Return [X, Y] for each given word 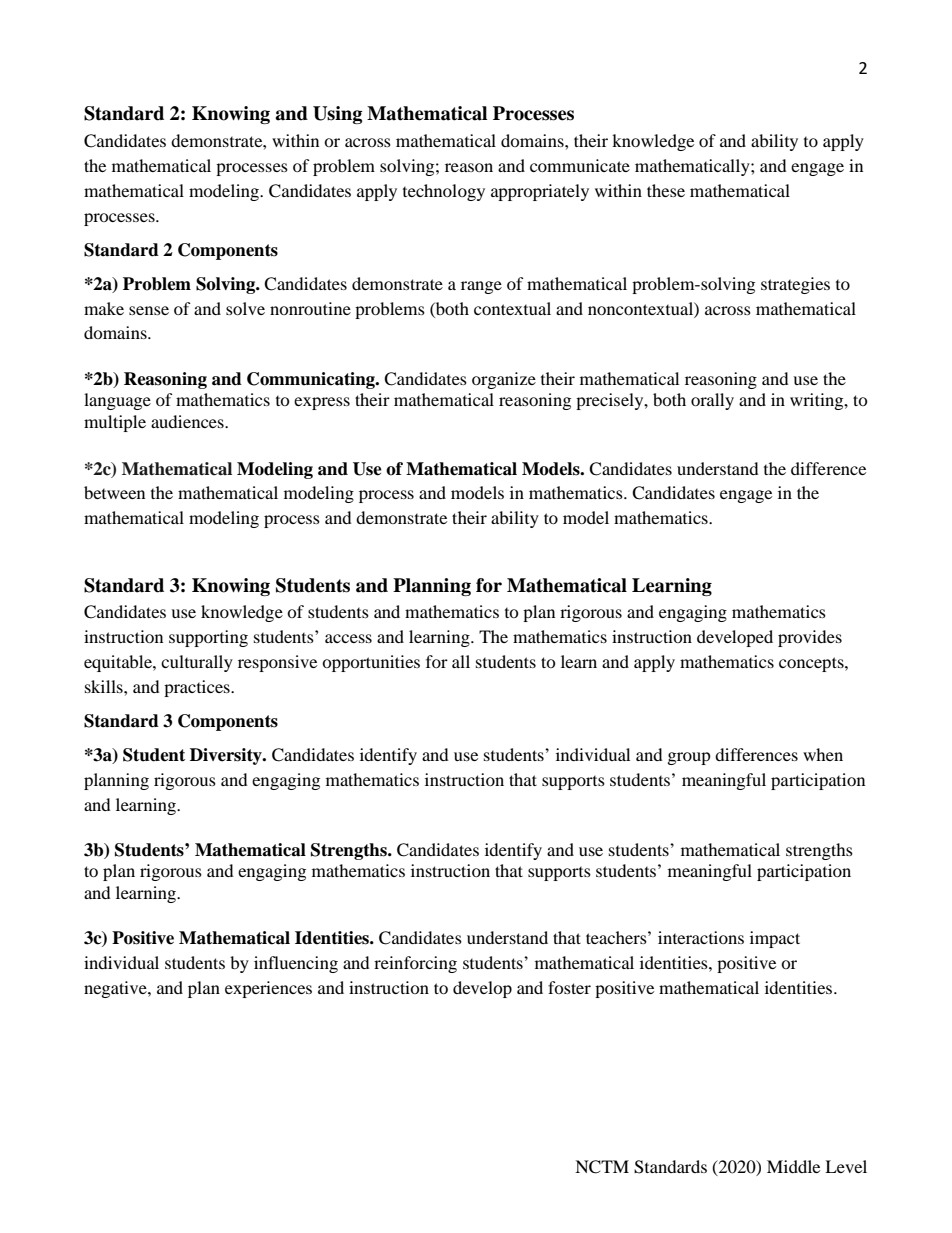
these [666, 190]
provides [810, 638]
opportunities [371, 663]
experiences [268, 989]
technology [444, 192]
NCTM [602, 1167]
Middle [793, 1166]
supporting [208, 638]
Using [337, 115]
